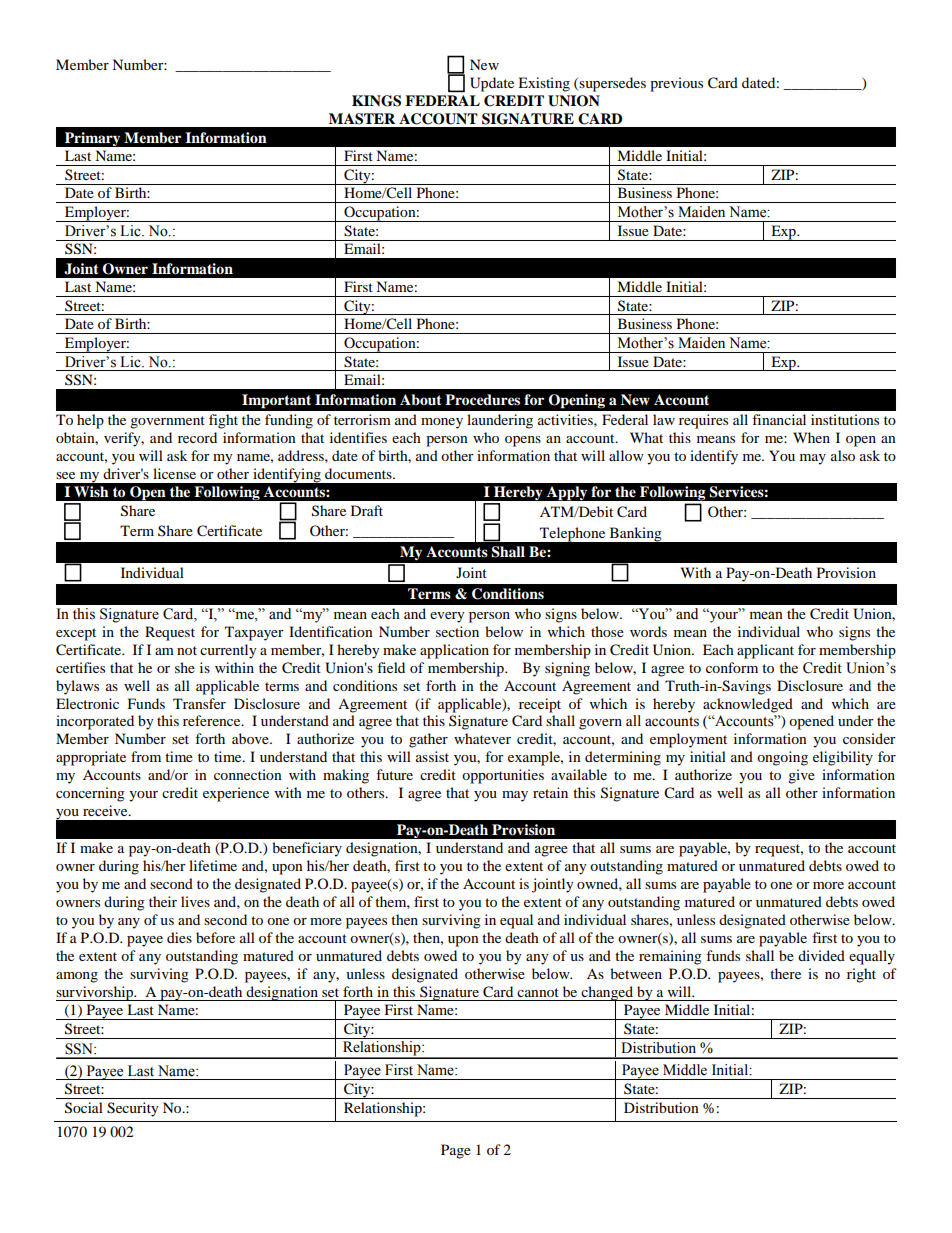 The height and width of the screenshot is (1233, 952). I want to click on license, so click(174, 473).
